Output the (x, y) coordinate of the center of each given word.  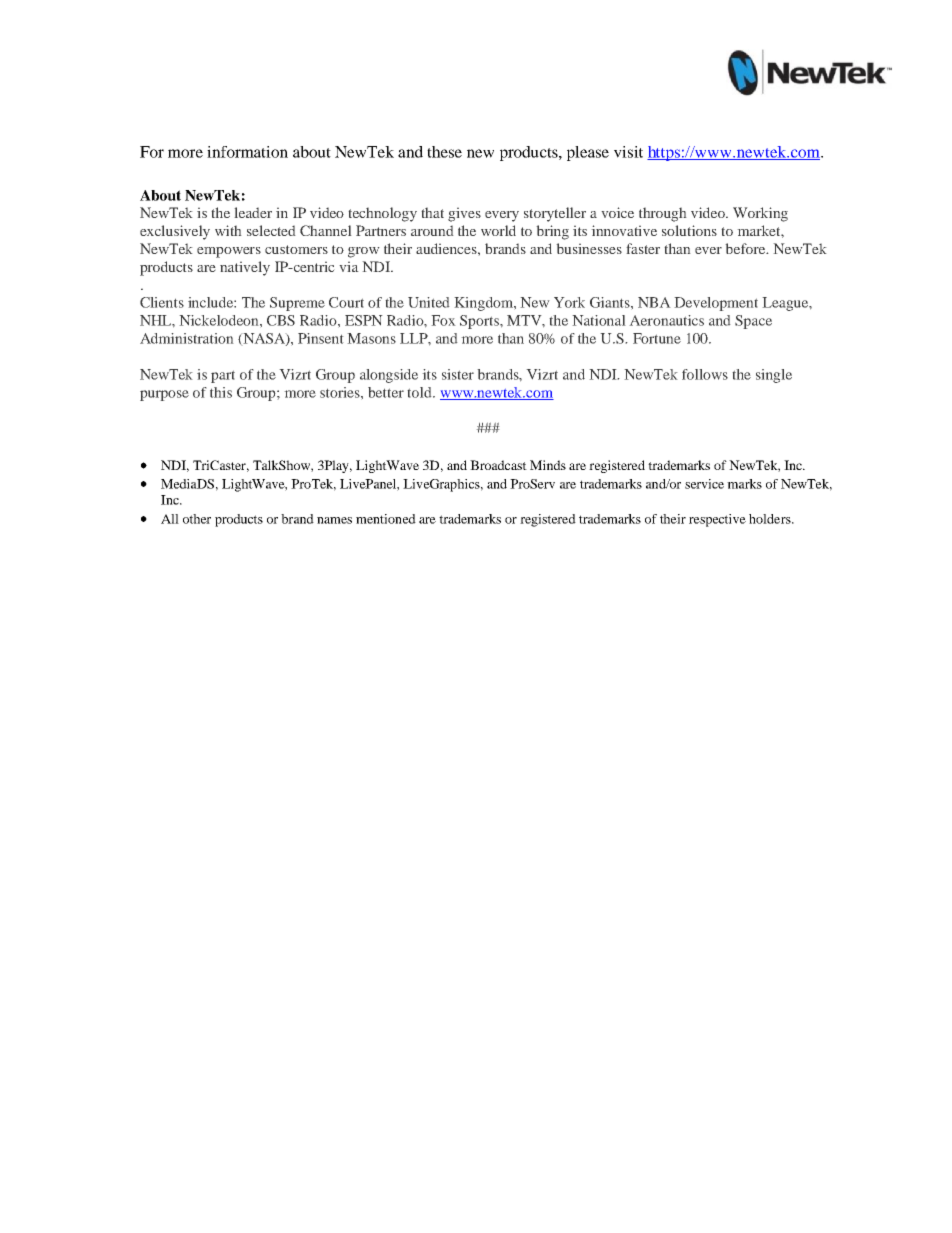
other (197, 519)
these (444, 152)
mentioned (386, 519)
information (247, 152)
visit (628, 152)
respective (717, 520)
